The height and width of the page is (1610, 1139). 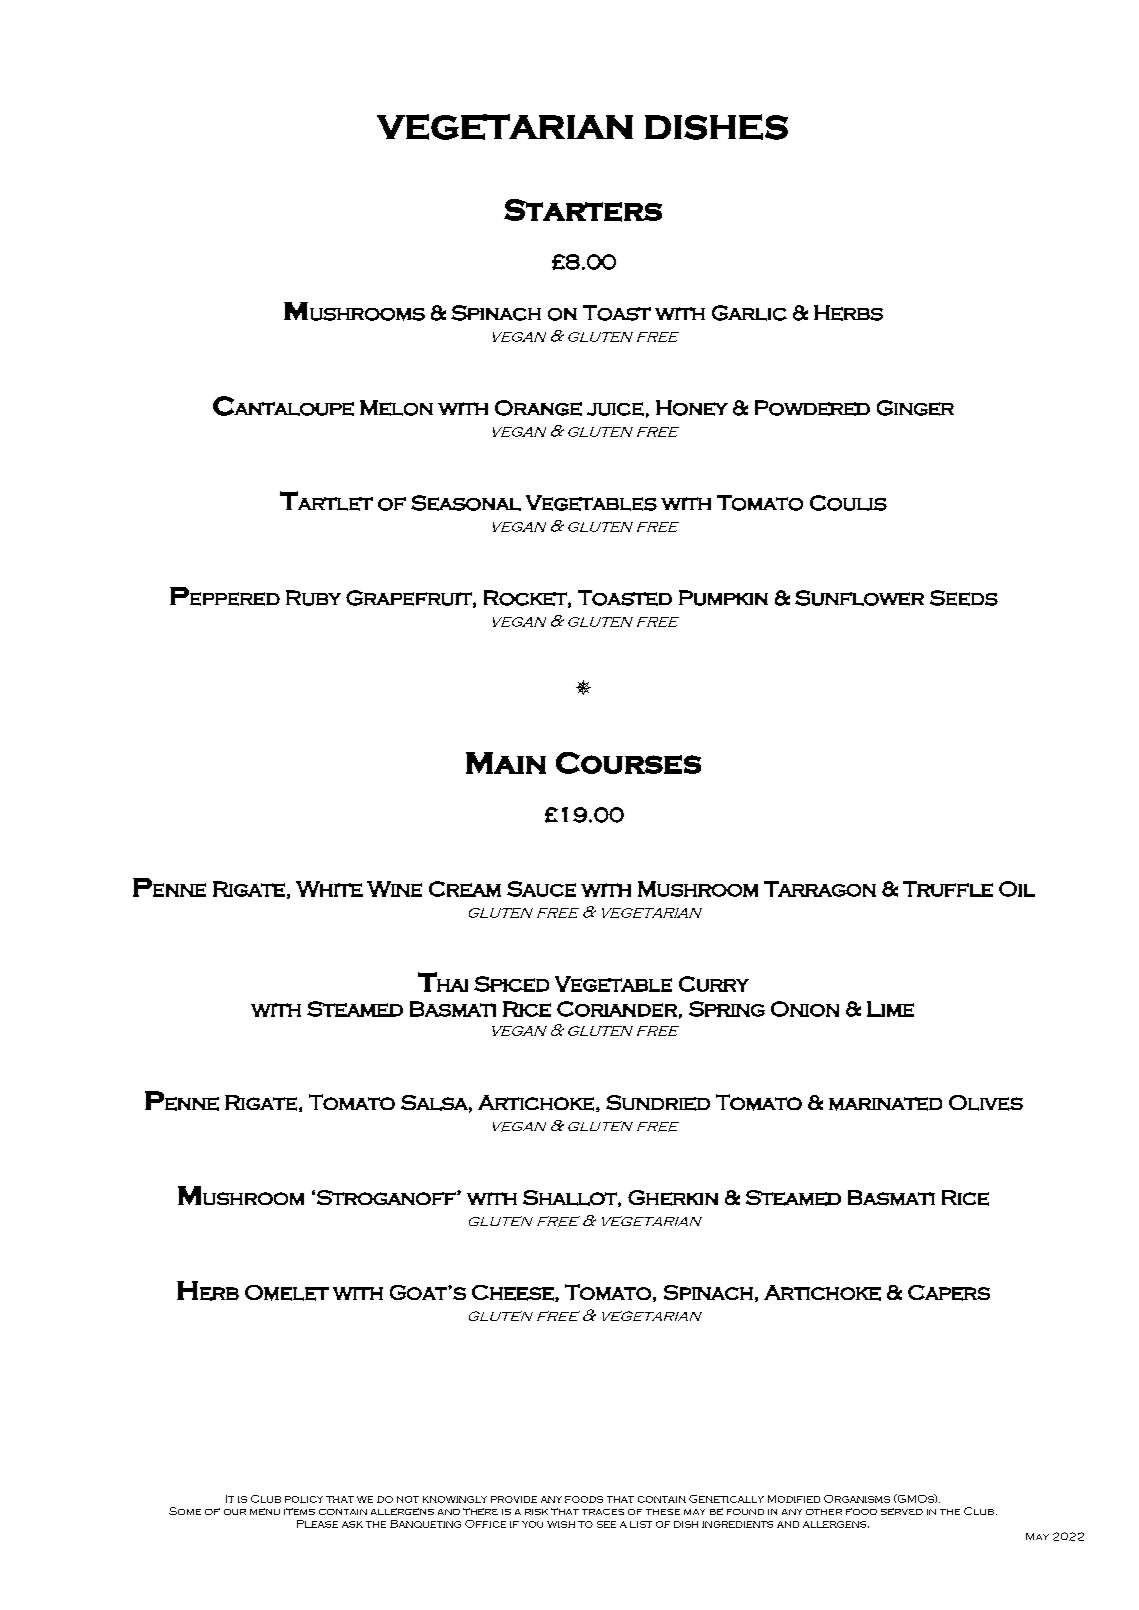 What do you see at coordinates (812, 408) in the page?
I see `Powdered` at bounding box center [812, 408].
